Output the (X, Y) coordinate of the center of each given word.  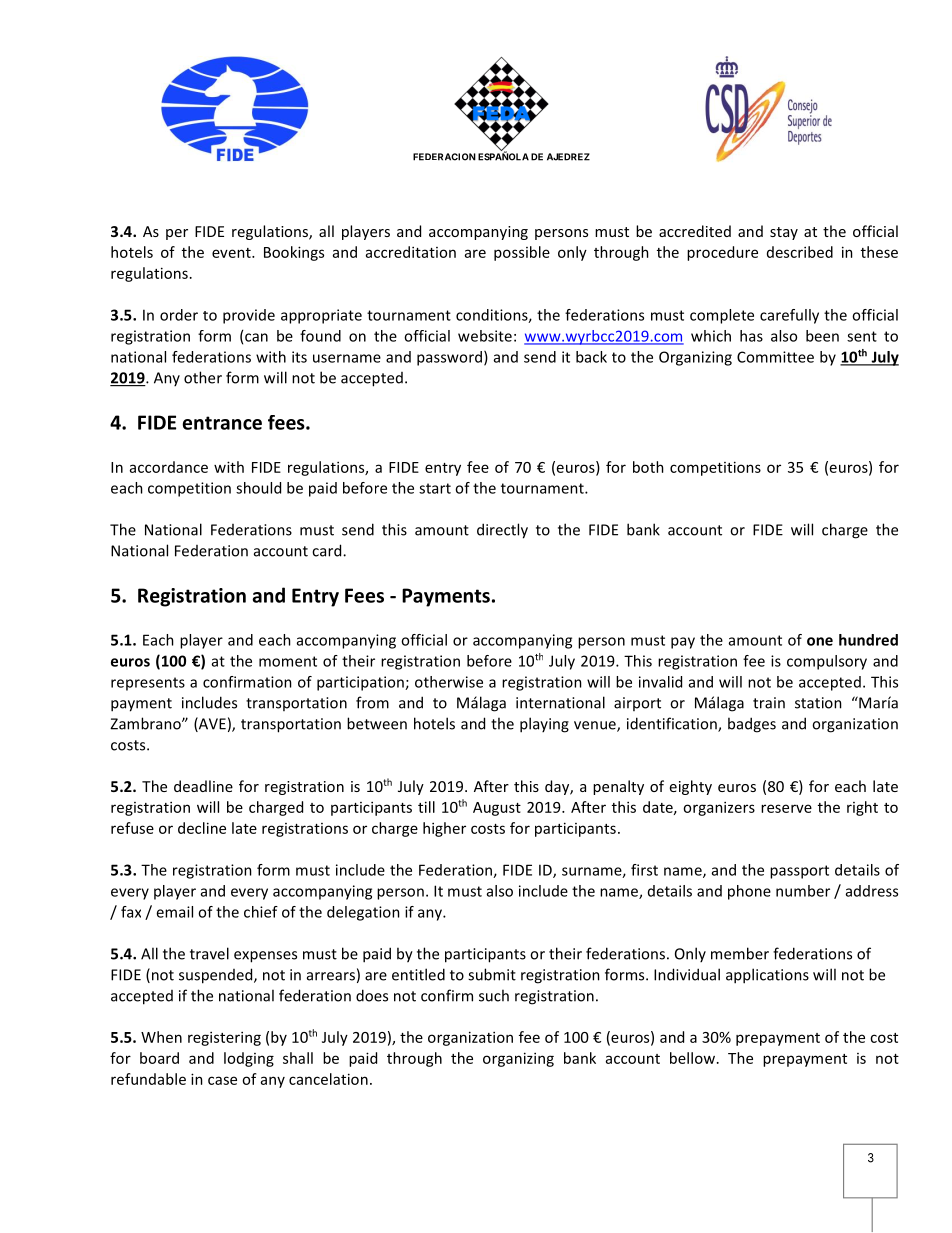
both (648, 467)
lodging (249, 1059)
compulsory (827, 662)
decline (202, 828)
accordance (169, 467)
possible (522, 253)
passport (799, 872)
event (232, 253)
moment (288, 661)
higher (444, 829)
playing (544, 725)
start (435, 488)
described (800, 252)
